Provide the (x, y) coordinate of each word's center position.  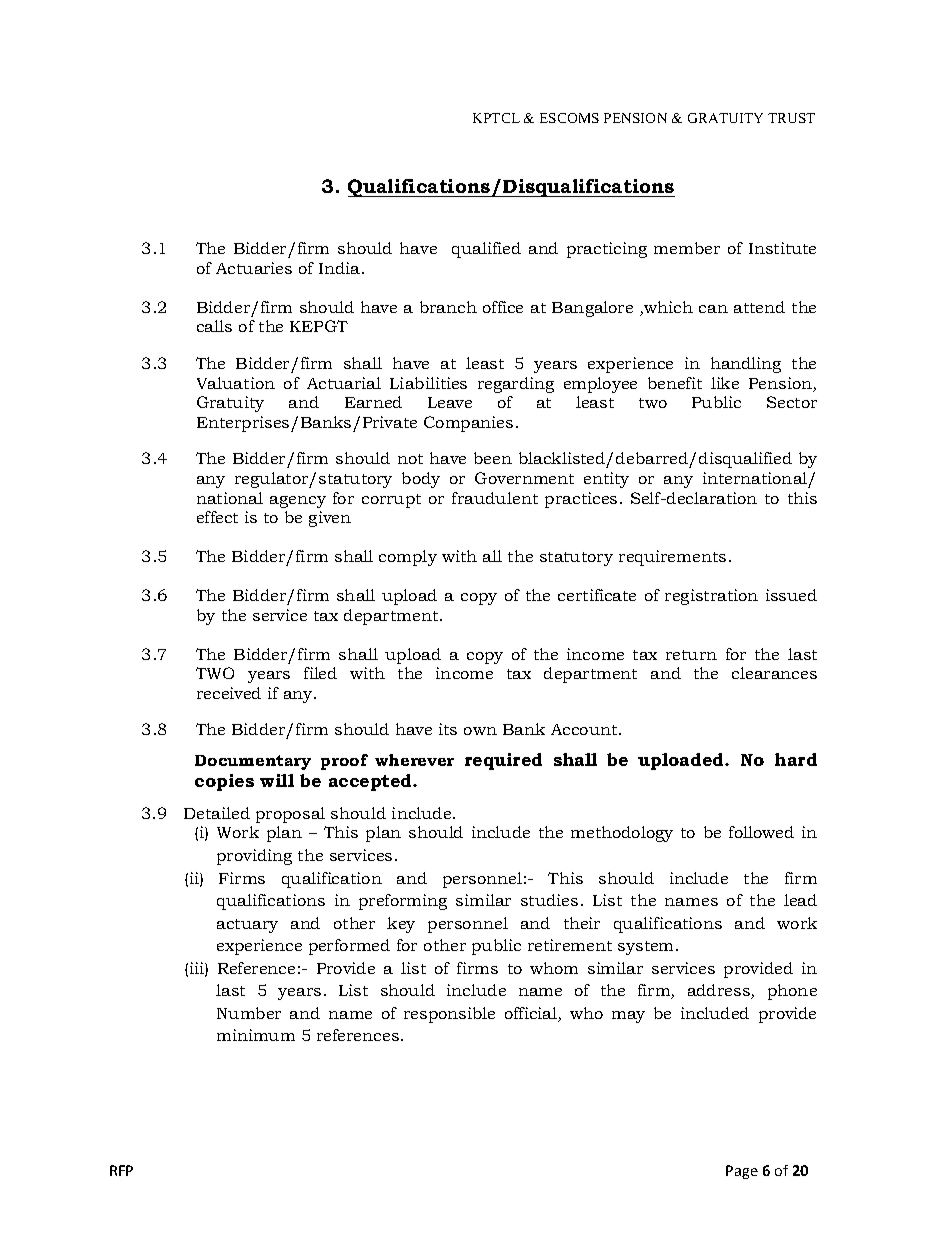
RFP (121, 1170)
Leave (450, 402)
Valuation (236, 383)
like (725, 383)
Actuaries (254, 268)
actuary (247, 926)
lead (800, 900)
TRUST (791, 118)
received (229, 693)
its (448, 729)
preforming (403, 902)
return (691, 655)
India (341, 268)
